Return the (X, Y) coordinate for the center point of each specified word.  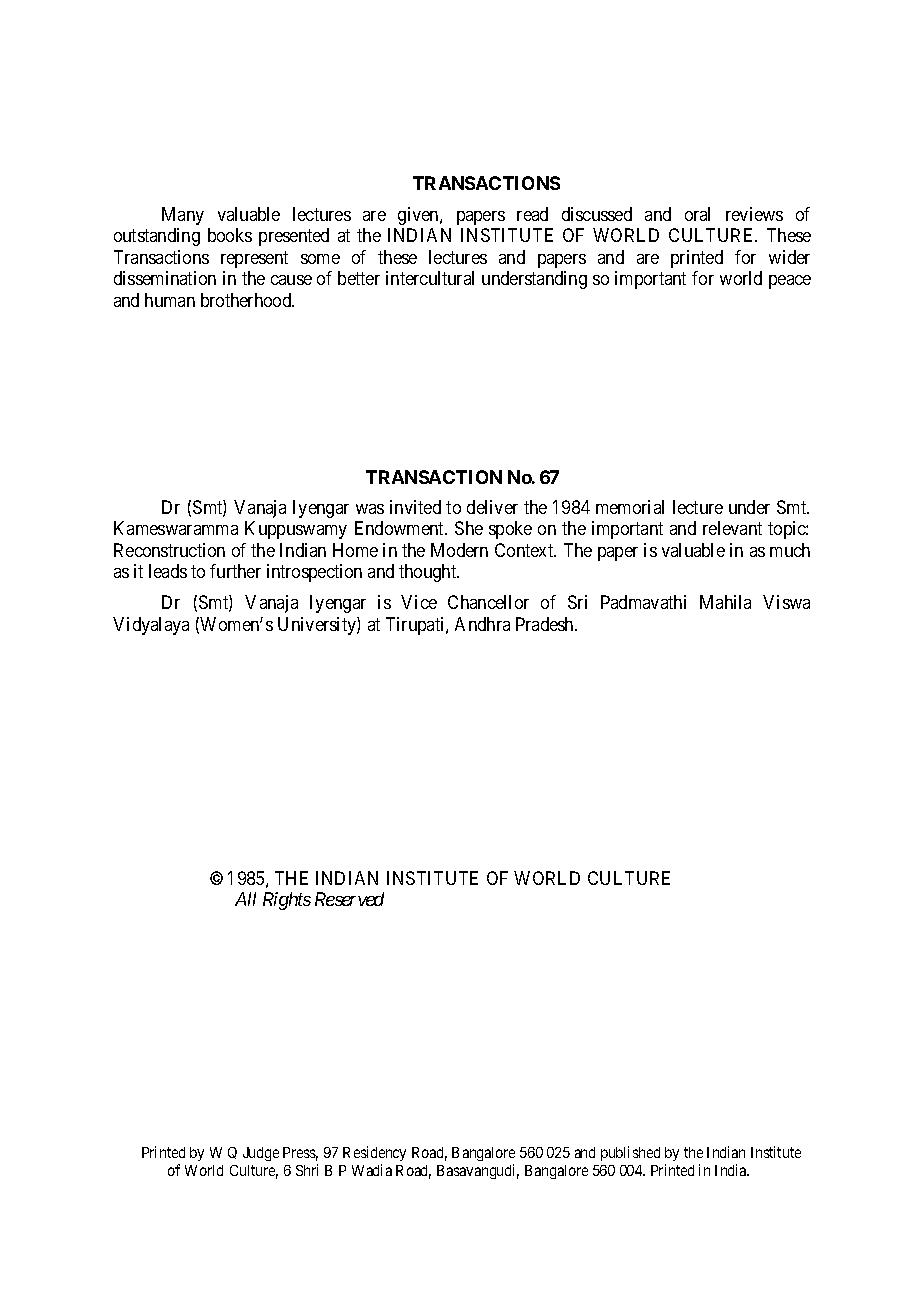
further (235, 571)
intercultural (430, 278)
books (230, 235)
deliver (492, 507)
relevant (732, 528)
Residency (374, 1153)
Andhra (482, 624)
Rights (287, 901)
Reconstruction (169, 550)
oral (697, 214)
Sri (577, 602)
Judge (261, 1154)
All (245, 899)
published (630, 1153)
